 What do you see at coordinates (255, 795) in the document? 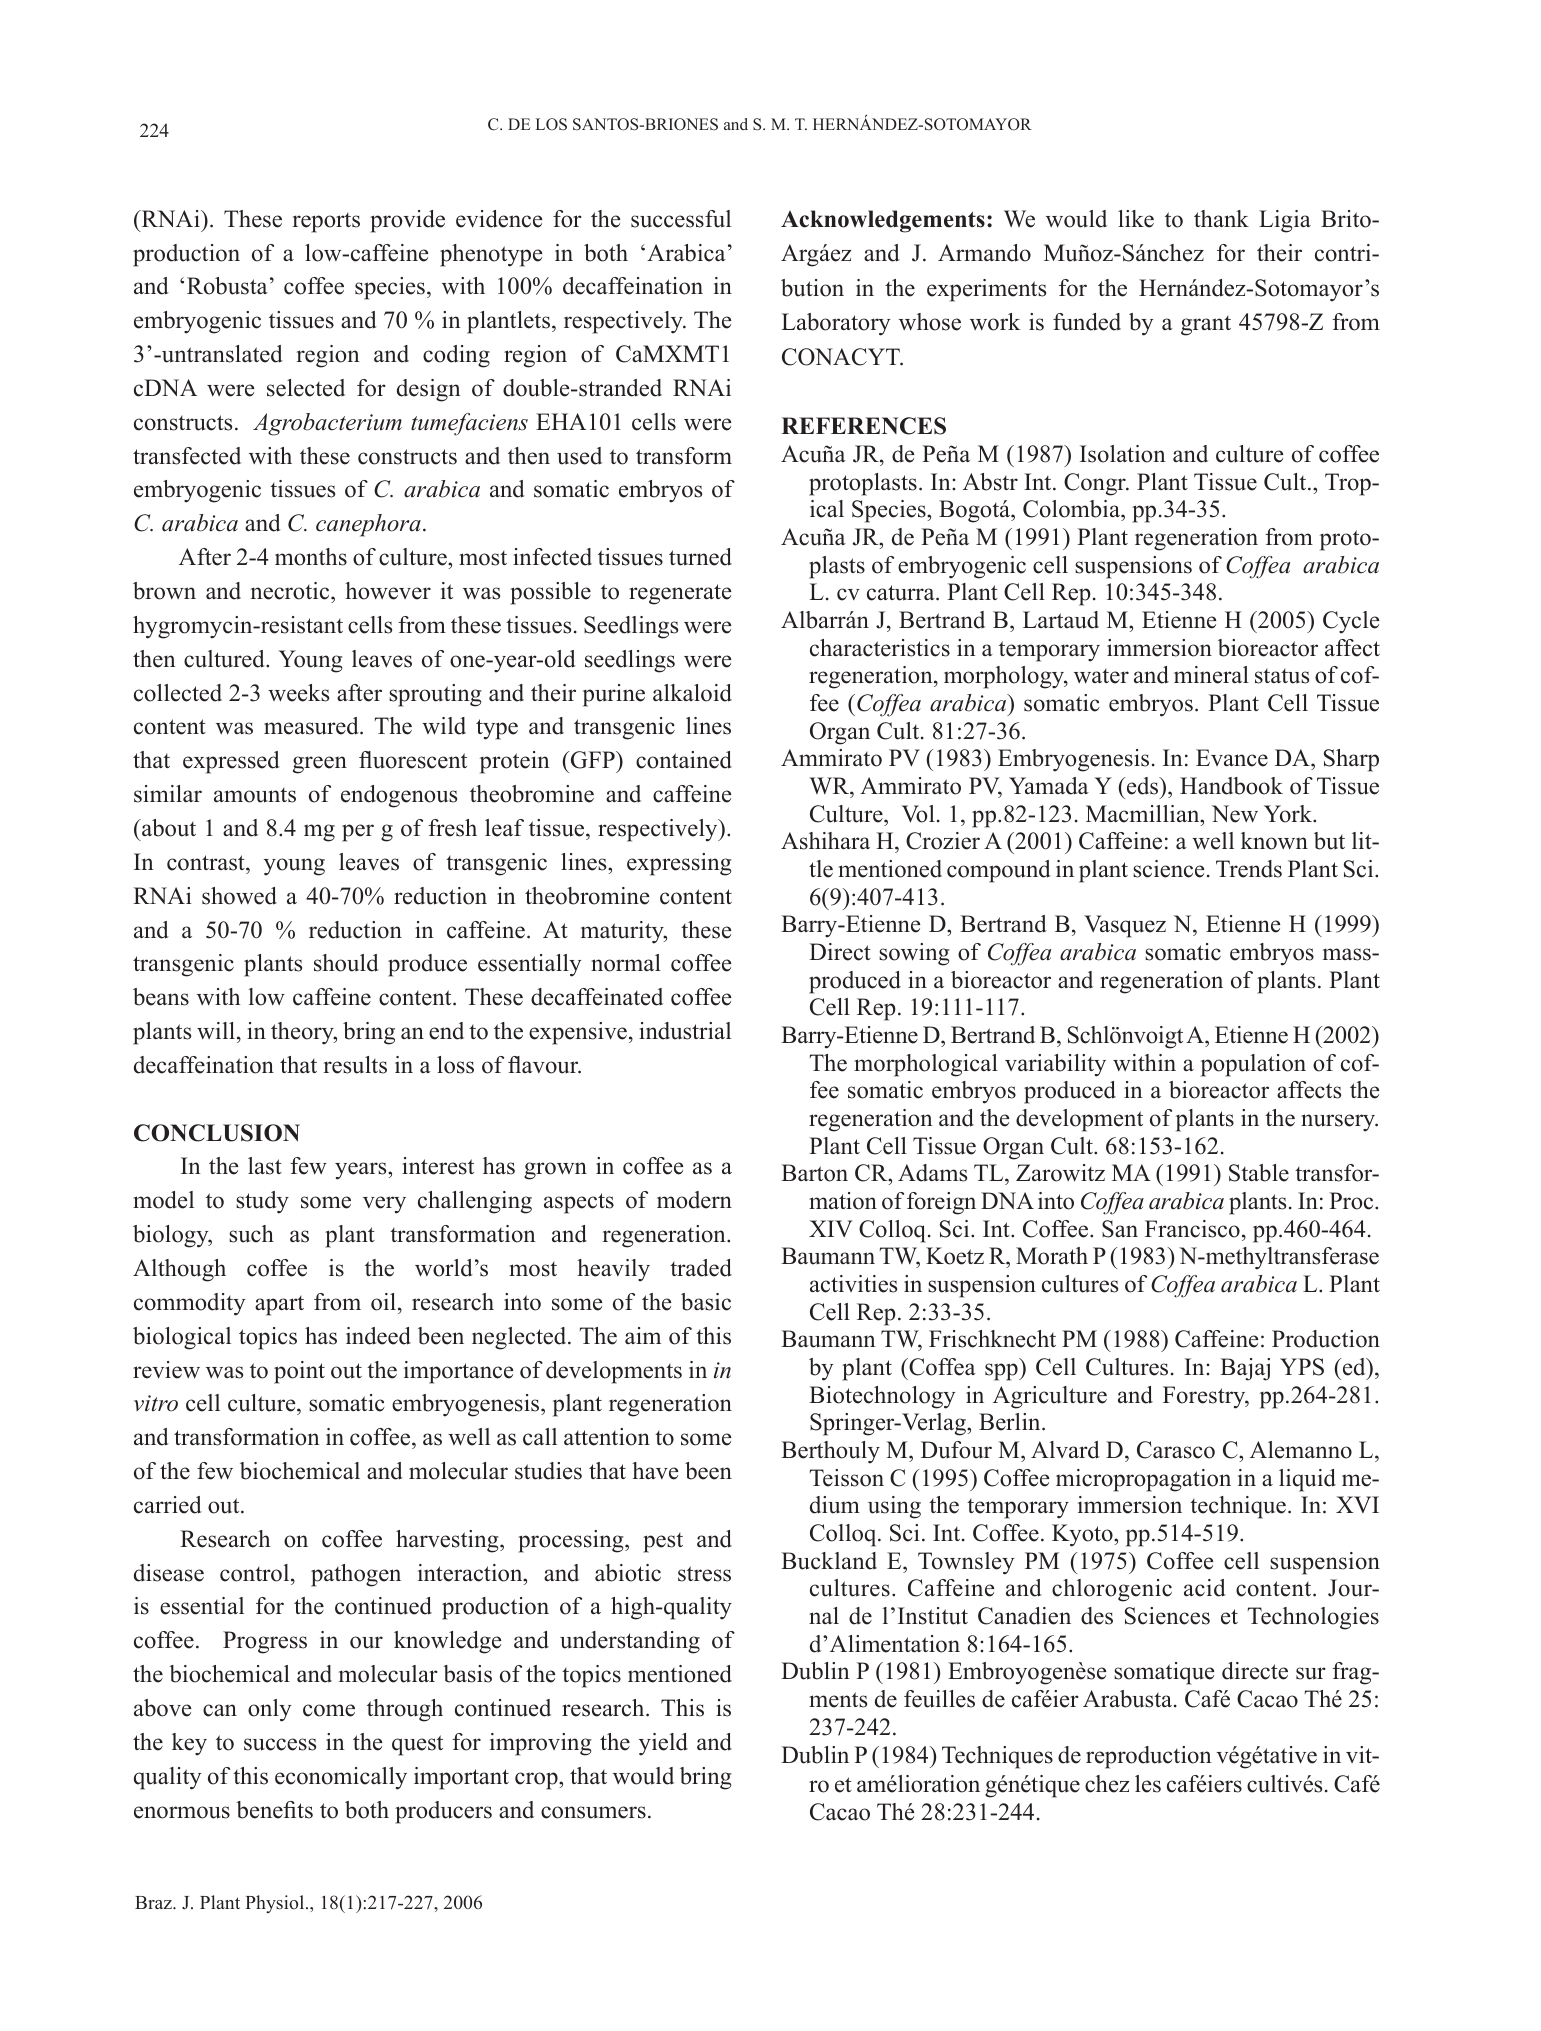
I see `amounts` at bounding box center [255, 795].
